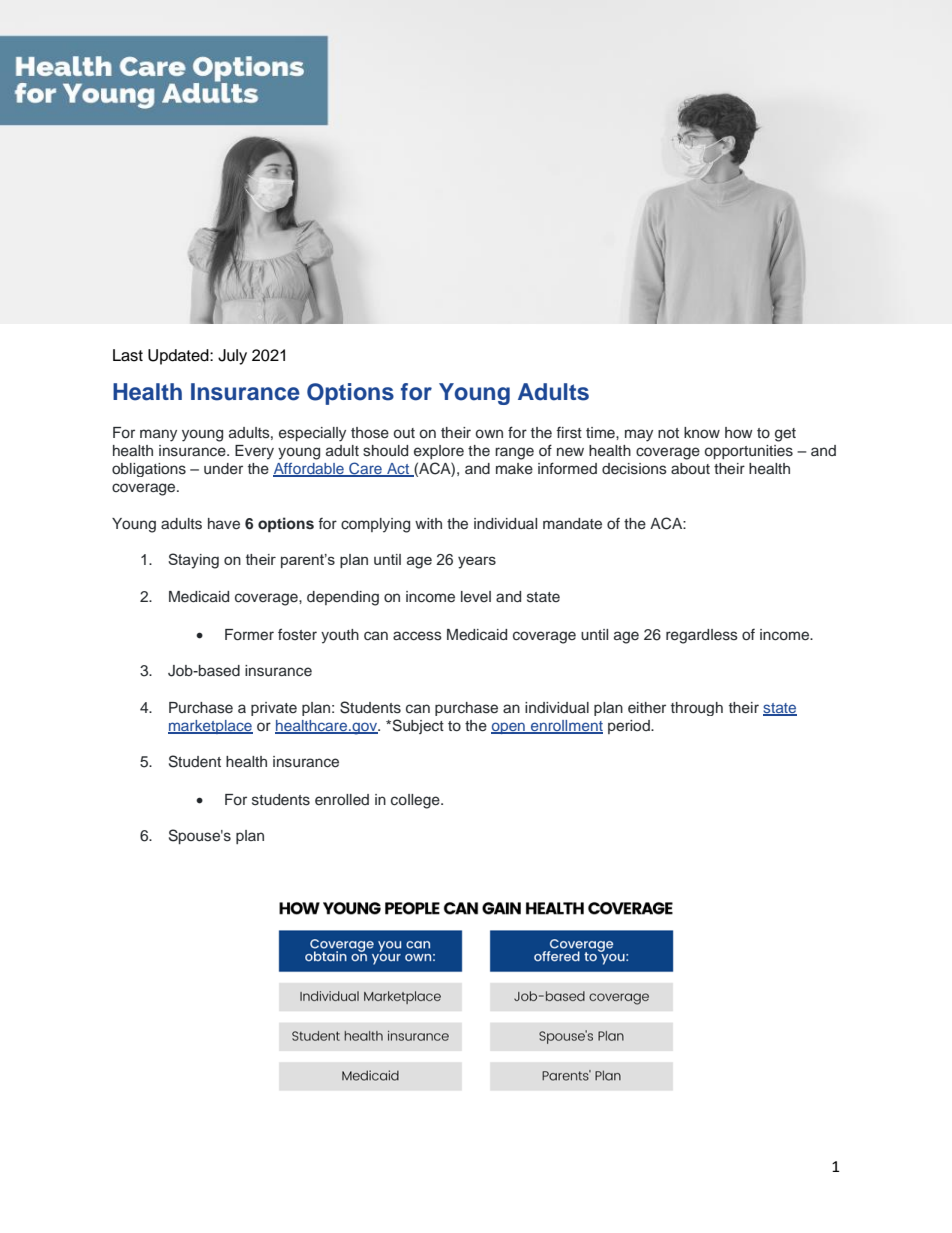 Image resolution: width=952 pixels, height=1233 pixels. What do you see at coordinates (702, 636) in the screenshot?
I see `regardless` at bounding box center [702, 636].
